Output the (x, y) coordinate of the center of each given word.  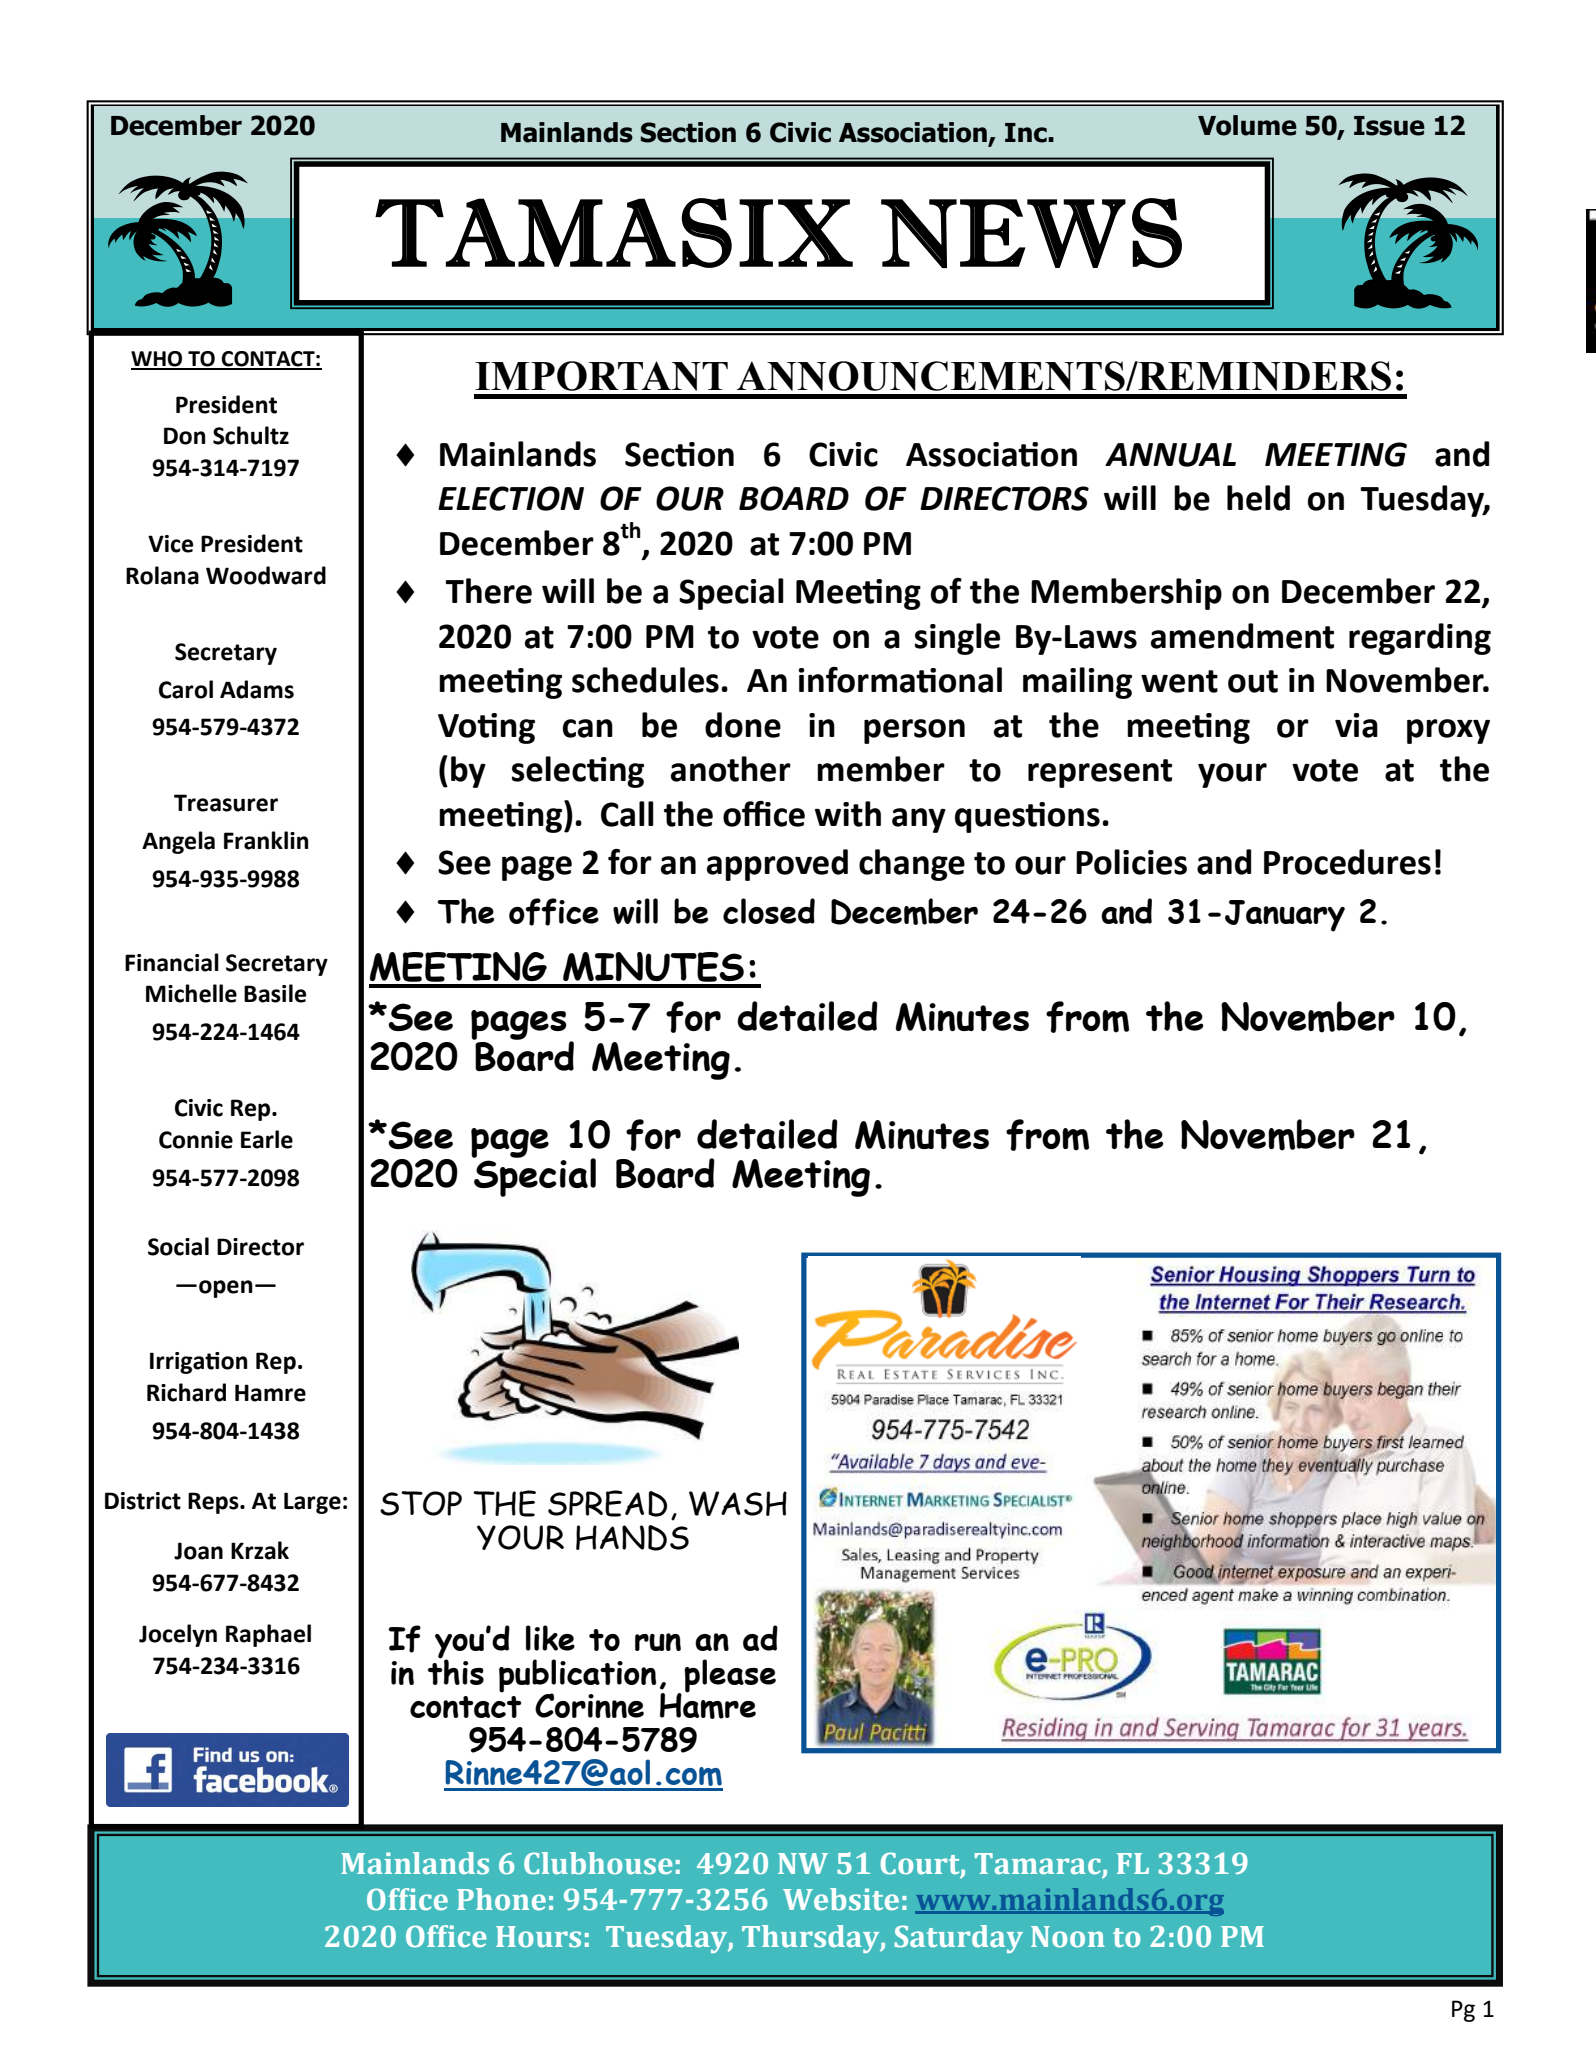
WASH (738, 1503)
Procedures (1347, 862)
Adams (257, 689)
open (226, 1289)
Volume (1247, 125)
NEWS (1031, 233)
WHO (158, 360)
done (743, 725)
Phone (501, 1899)
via (1356, 725)
